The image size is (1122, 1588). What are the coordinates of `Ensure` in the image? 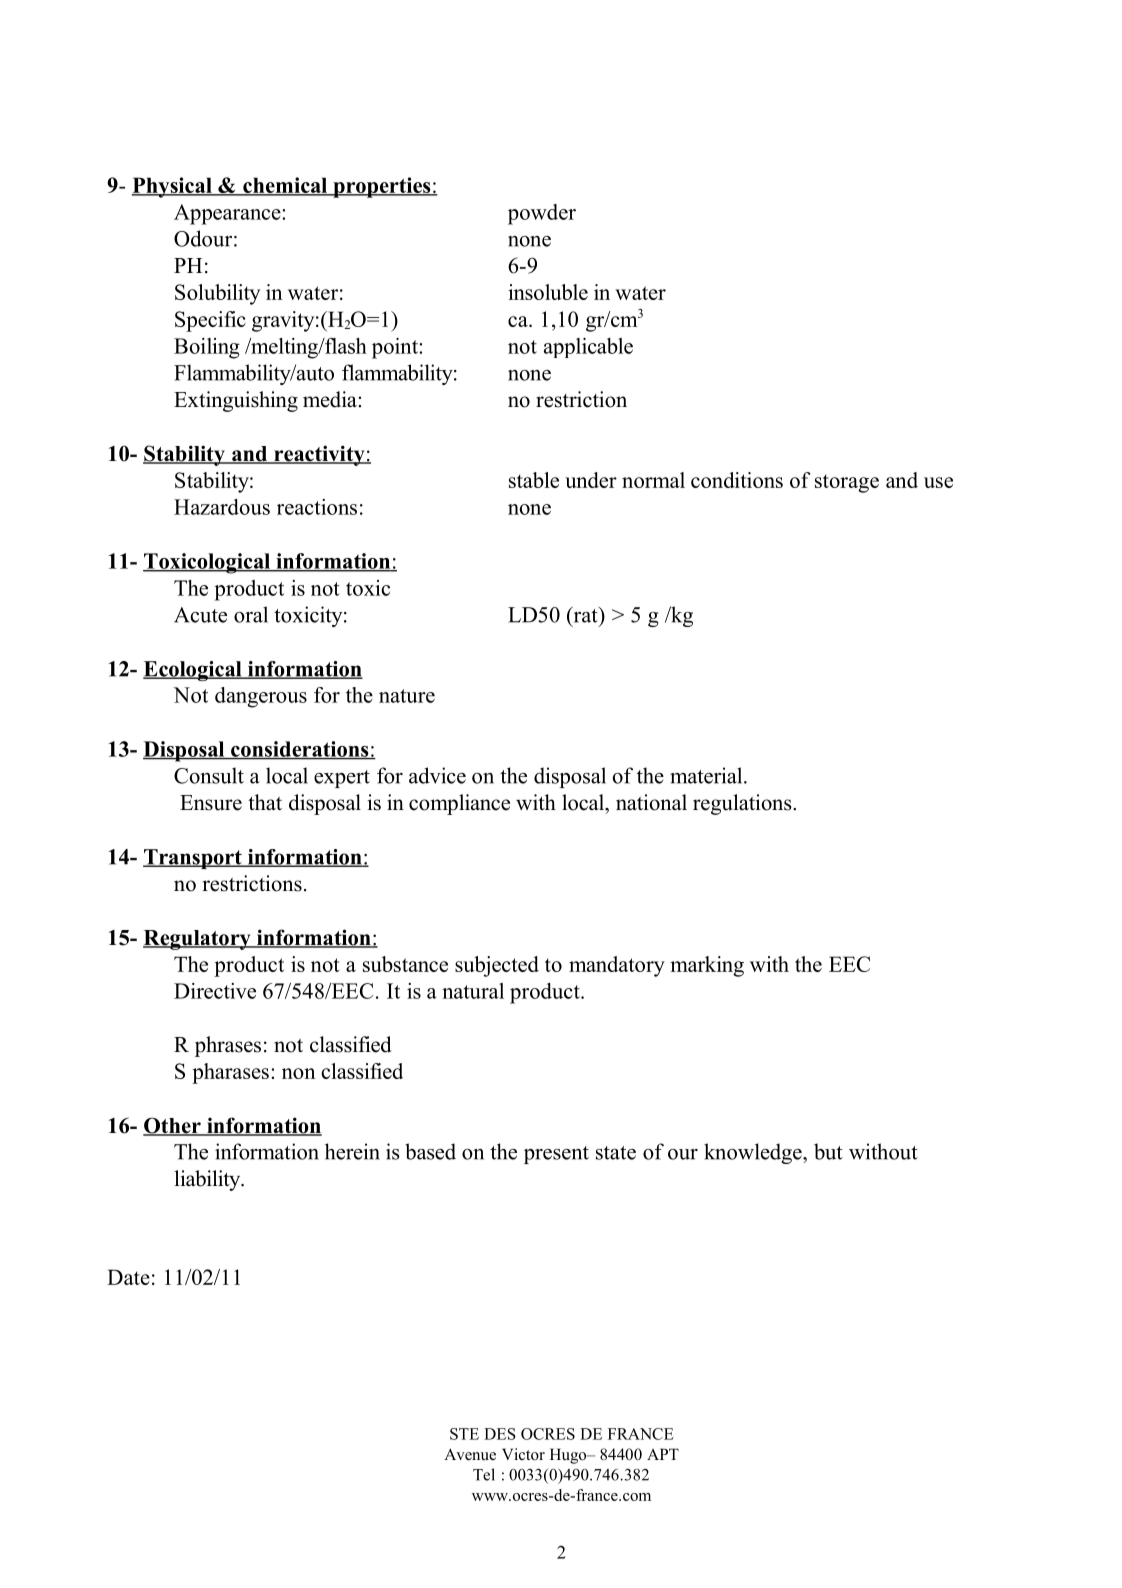 It's located at (211, 803).
